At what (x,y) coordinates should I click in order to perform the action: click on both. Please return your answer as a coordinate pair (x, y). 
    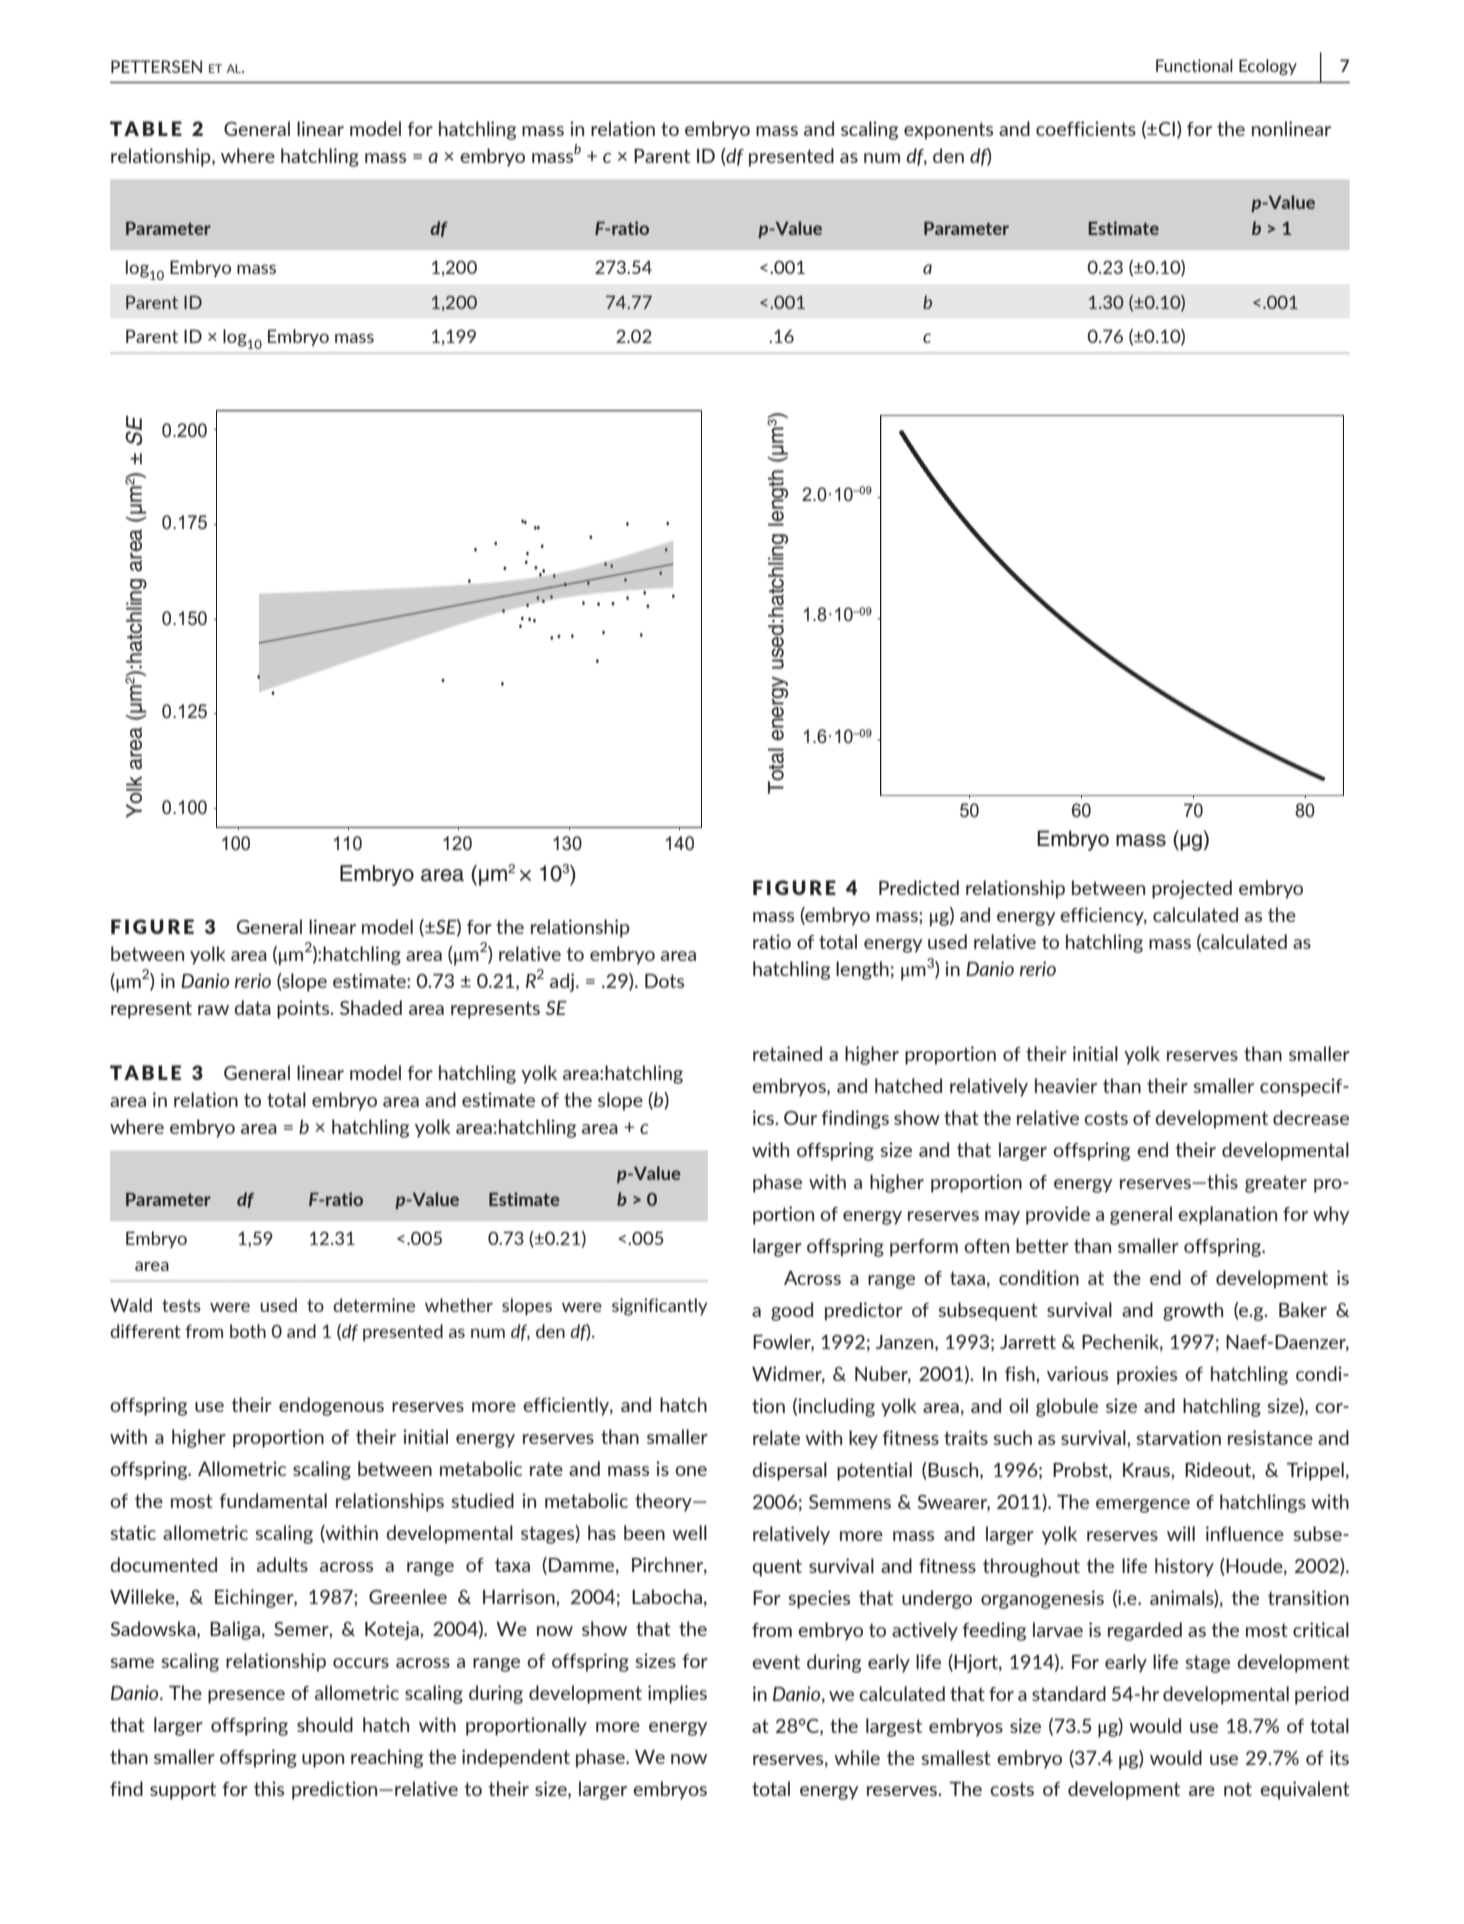
    Looking at the image, I should click on (248, 1331).
